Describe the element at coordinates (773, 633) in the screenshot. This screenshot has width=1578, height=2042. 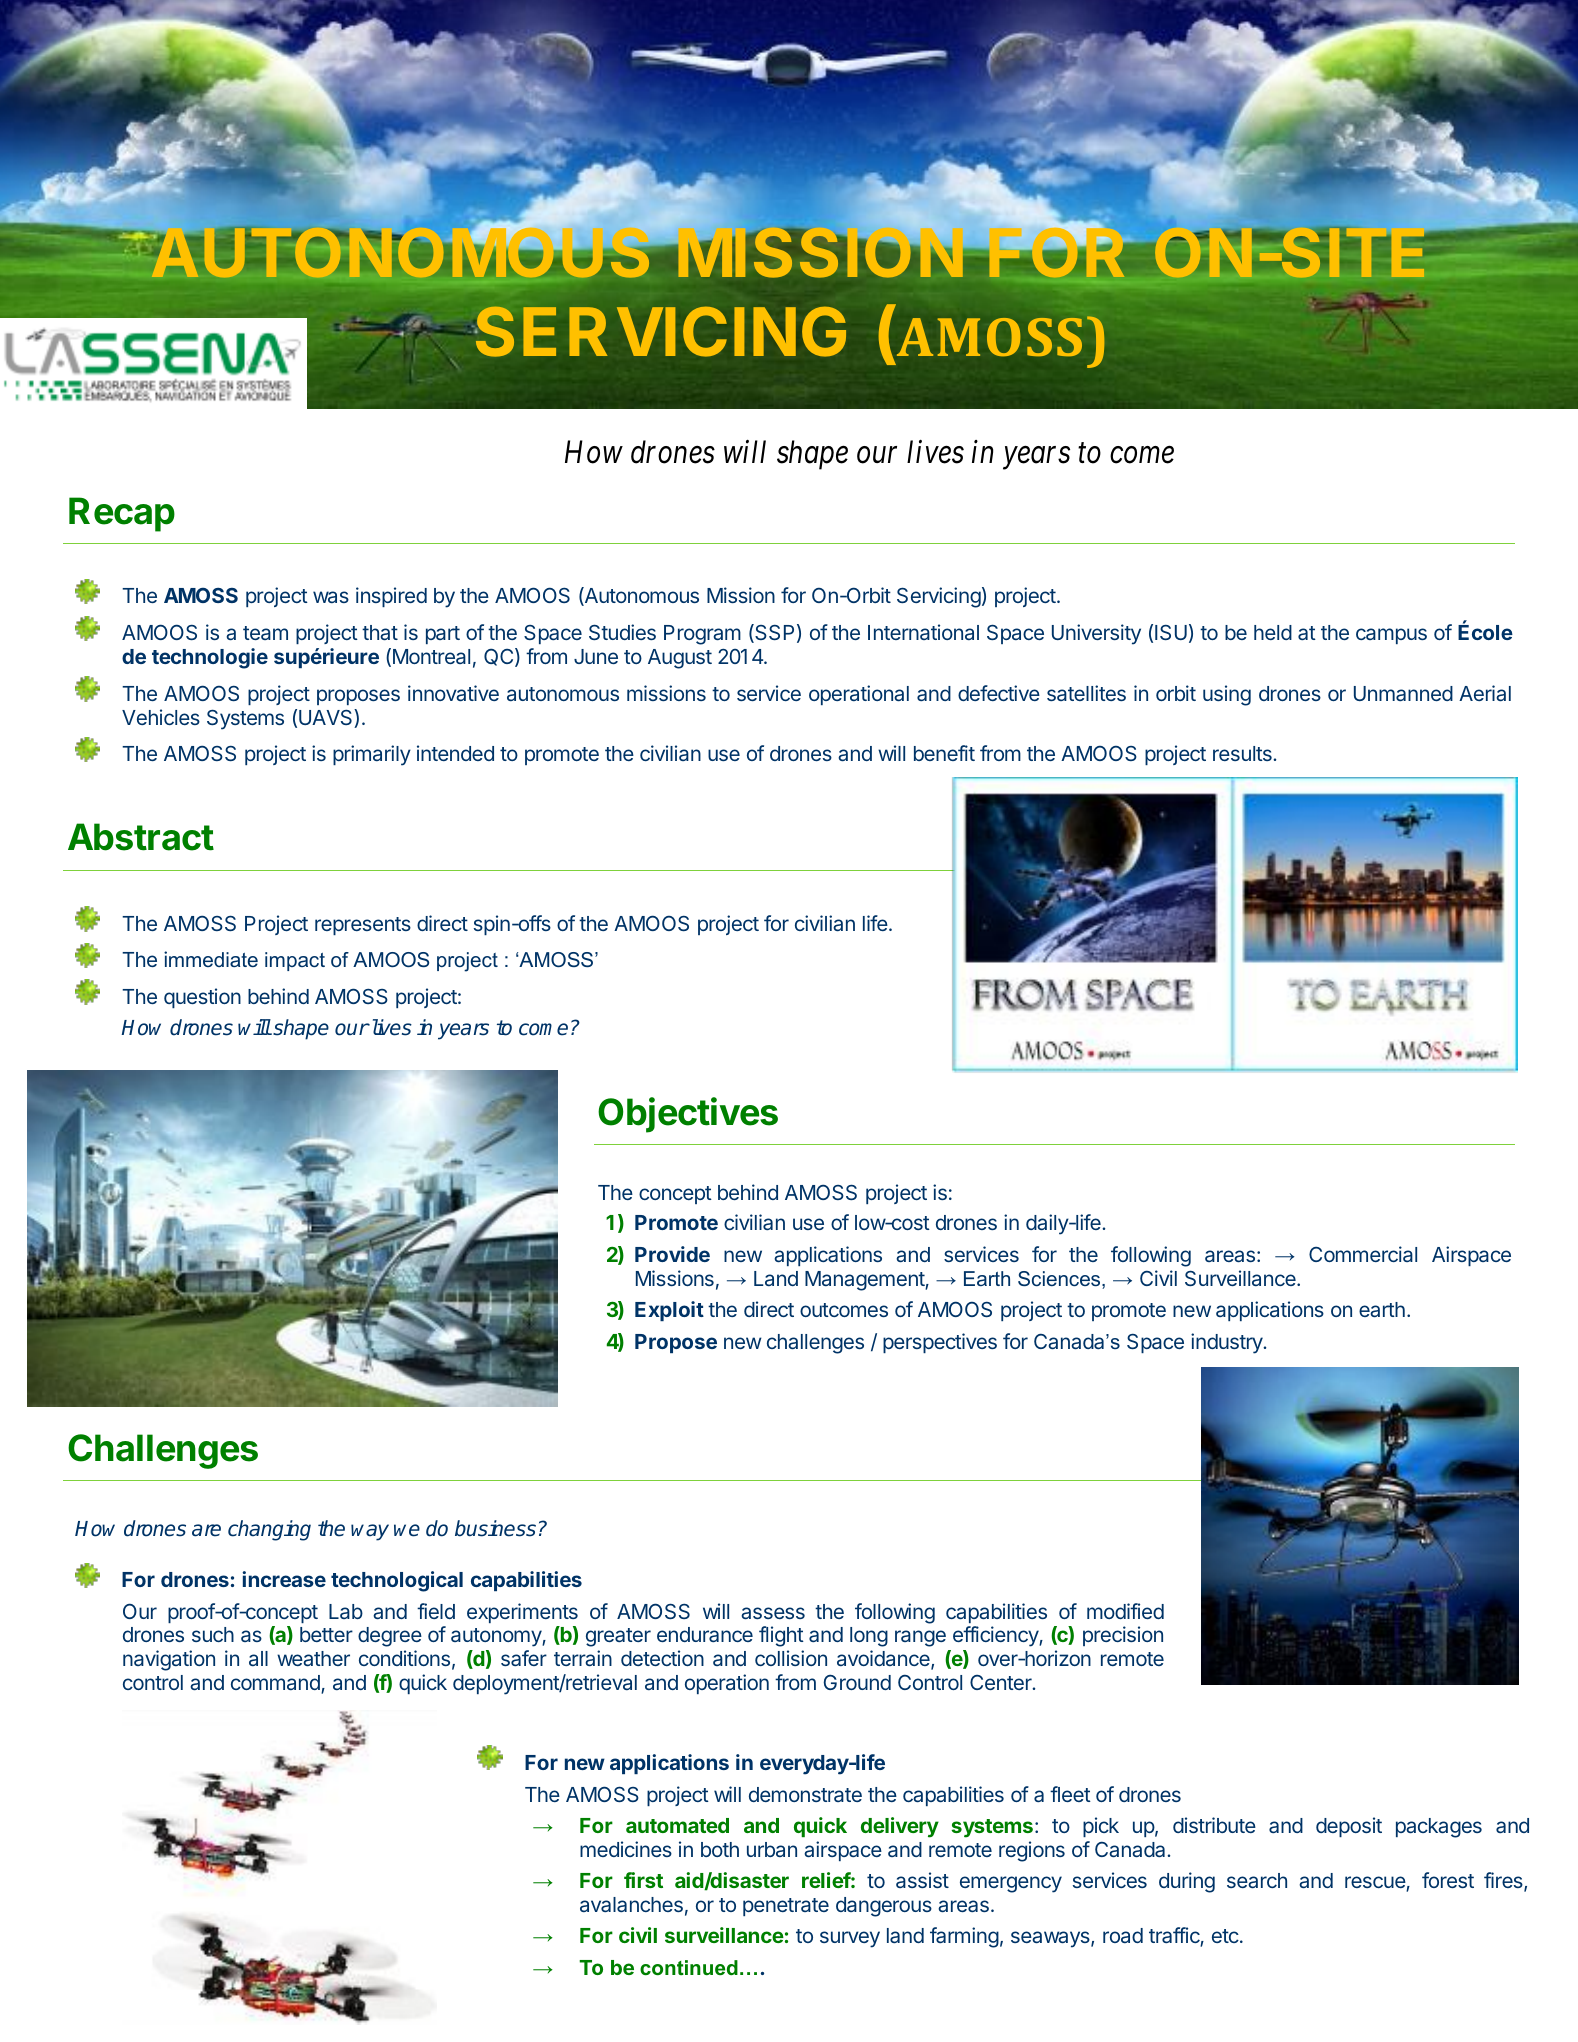
I see `SSP` at that location.
